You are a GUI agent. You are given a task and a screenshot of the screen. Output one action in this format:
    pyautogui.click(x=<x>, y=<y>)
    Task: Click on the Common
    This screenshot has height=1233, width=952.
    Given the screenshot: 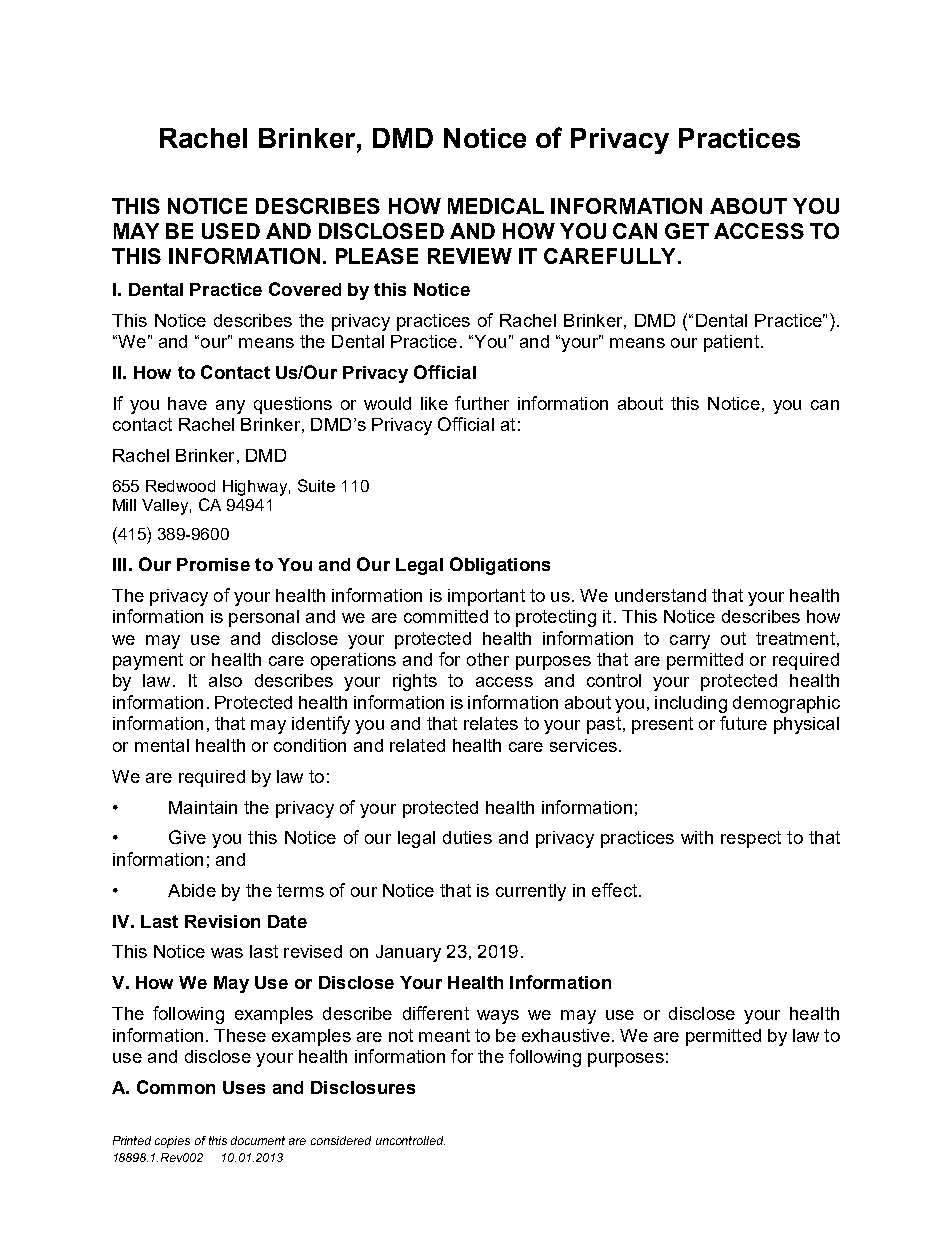 What is the action you would take?
    pyautogui.click(x=176, y=1087)
